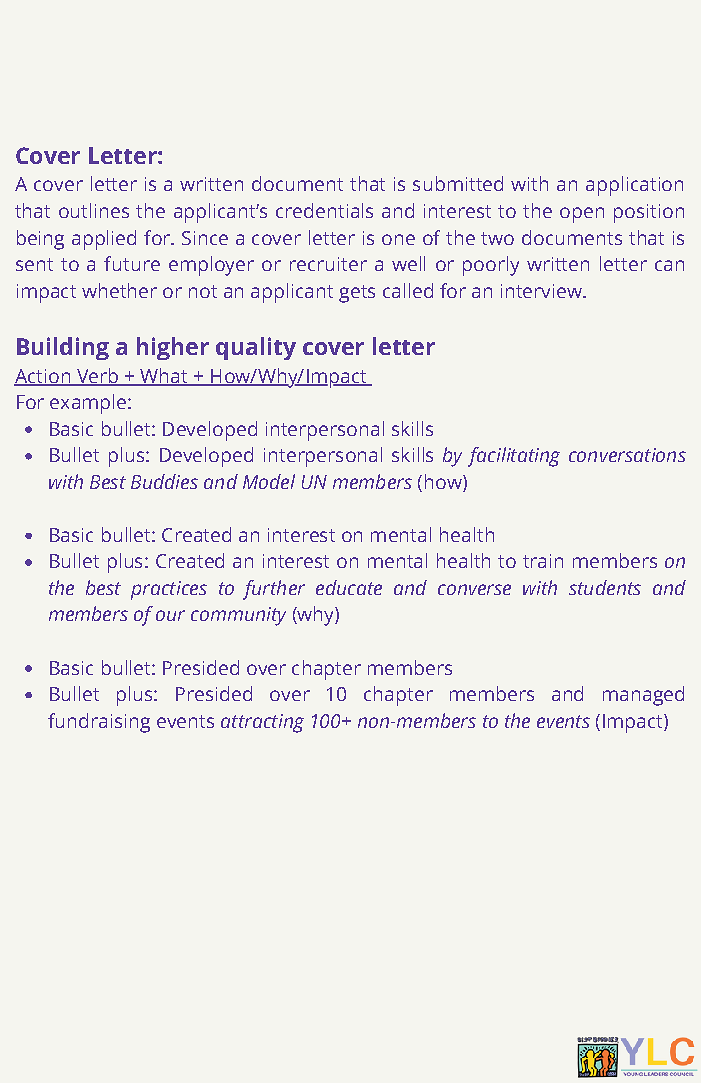 The height and width of the document is (1083, 701). What do you see at coordinates (605, 587) in the document?
I see `students` at bounding box center [605, 587].
